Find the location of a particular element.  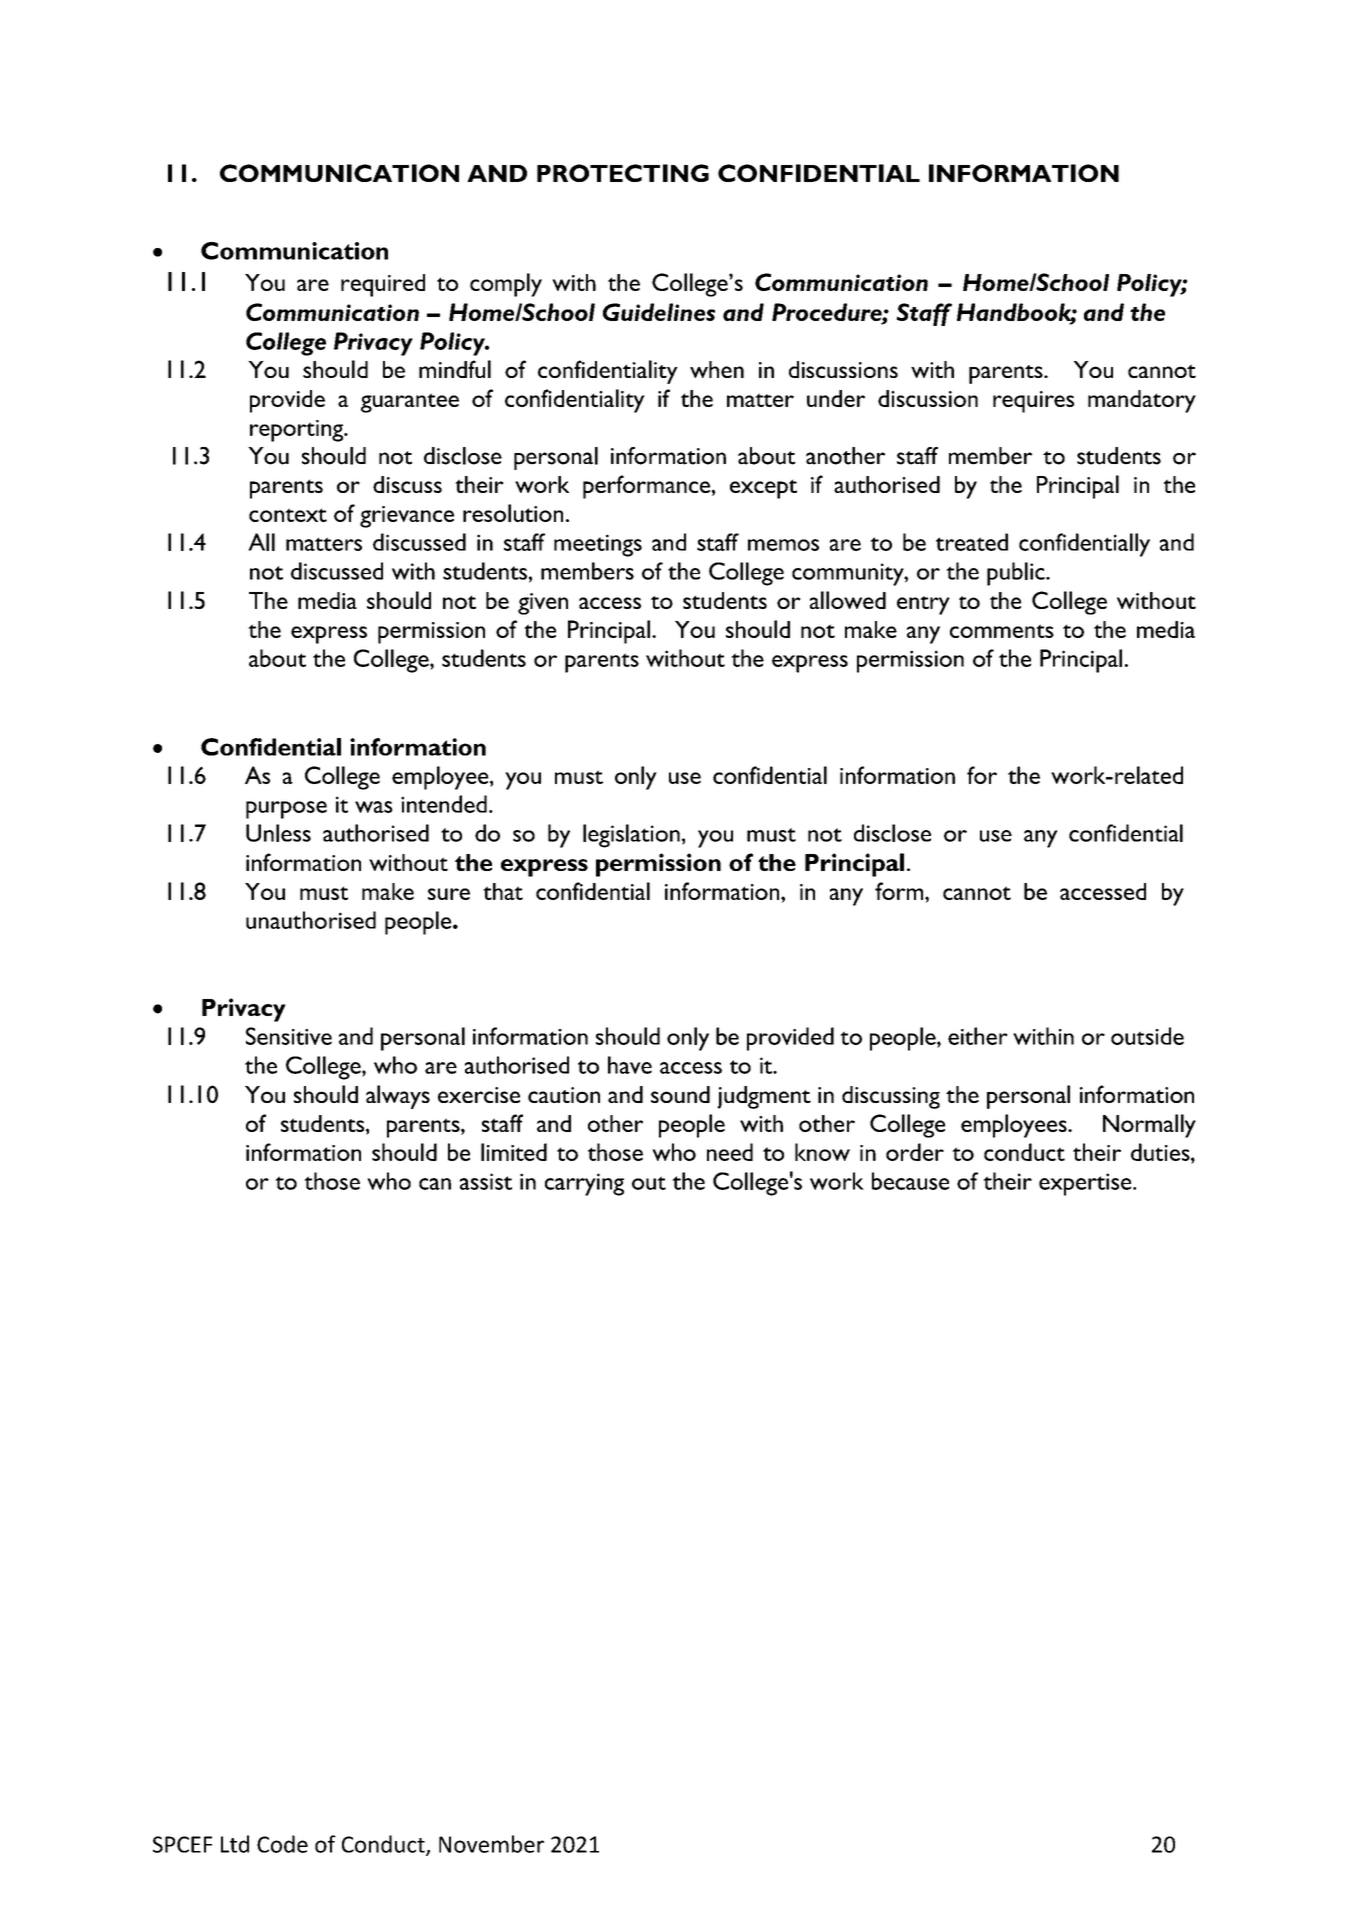

required is located at coordinates (383, 285).
